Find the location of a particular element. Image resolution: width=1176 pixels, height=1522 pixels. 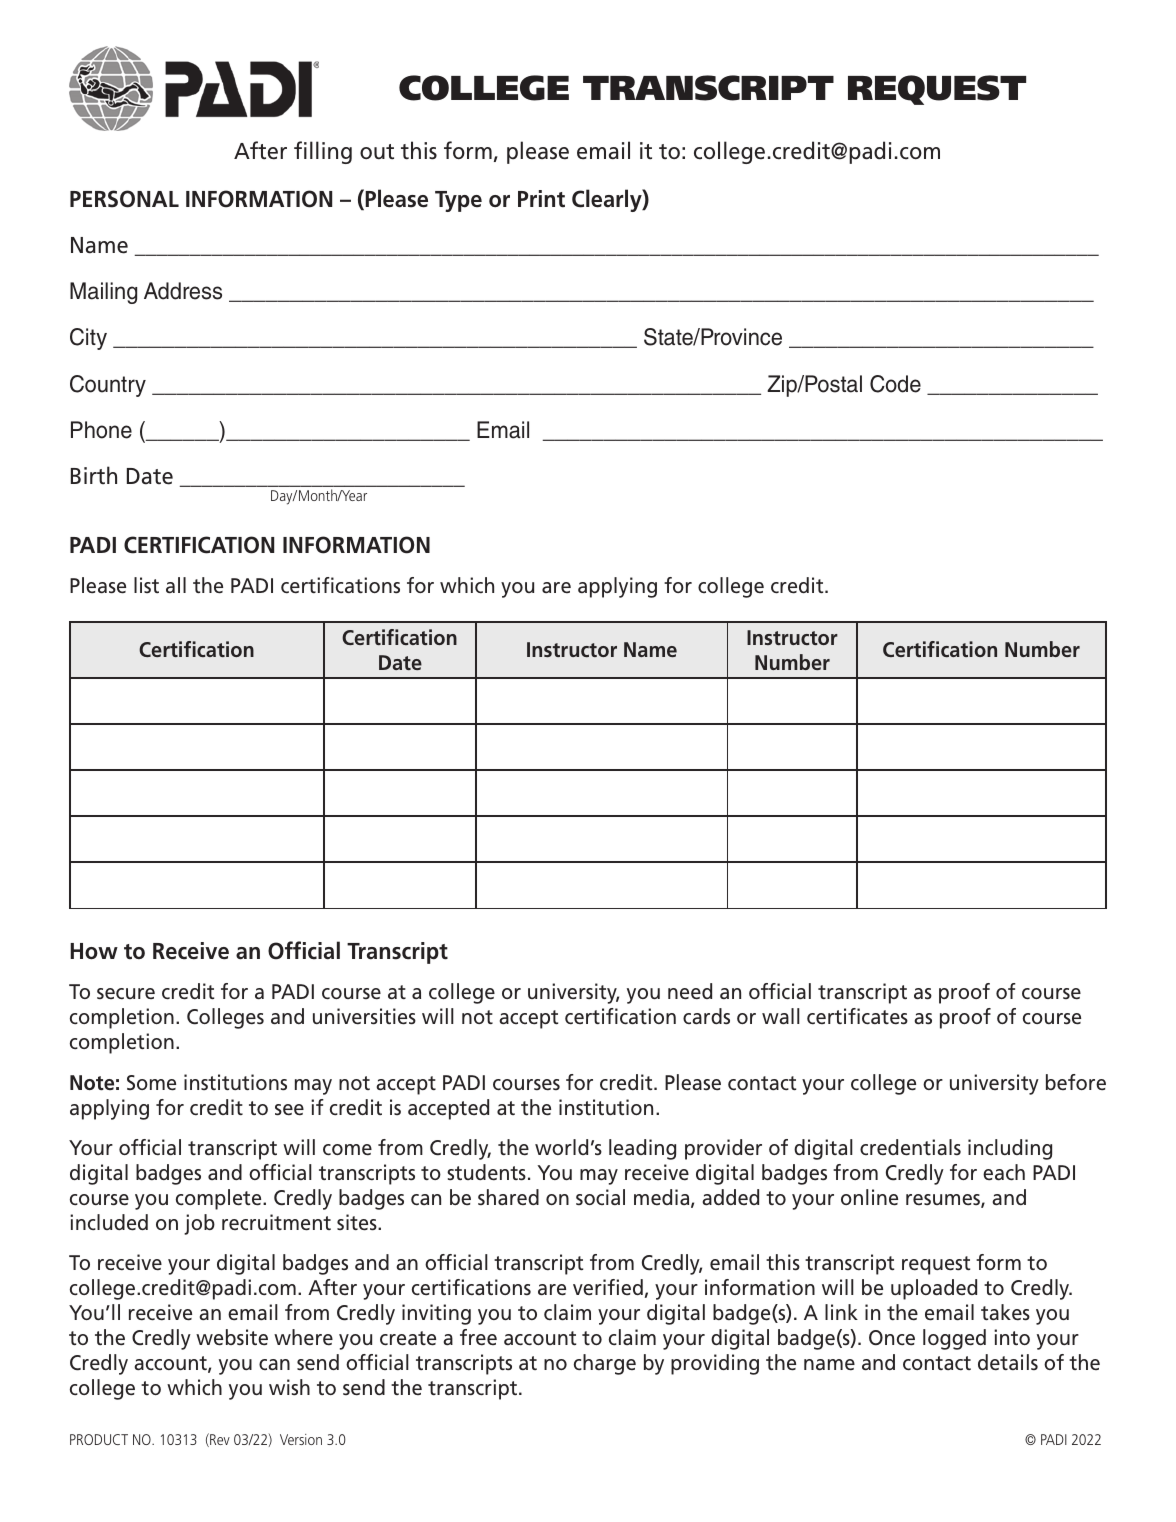

need is located at coordinates (690, 991).
